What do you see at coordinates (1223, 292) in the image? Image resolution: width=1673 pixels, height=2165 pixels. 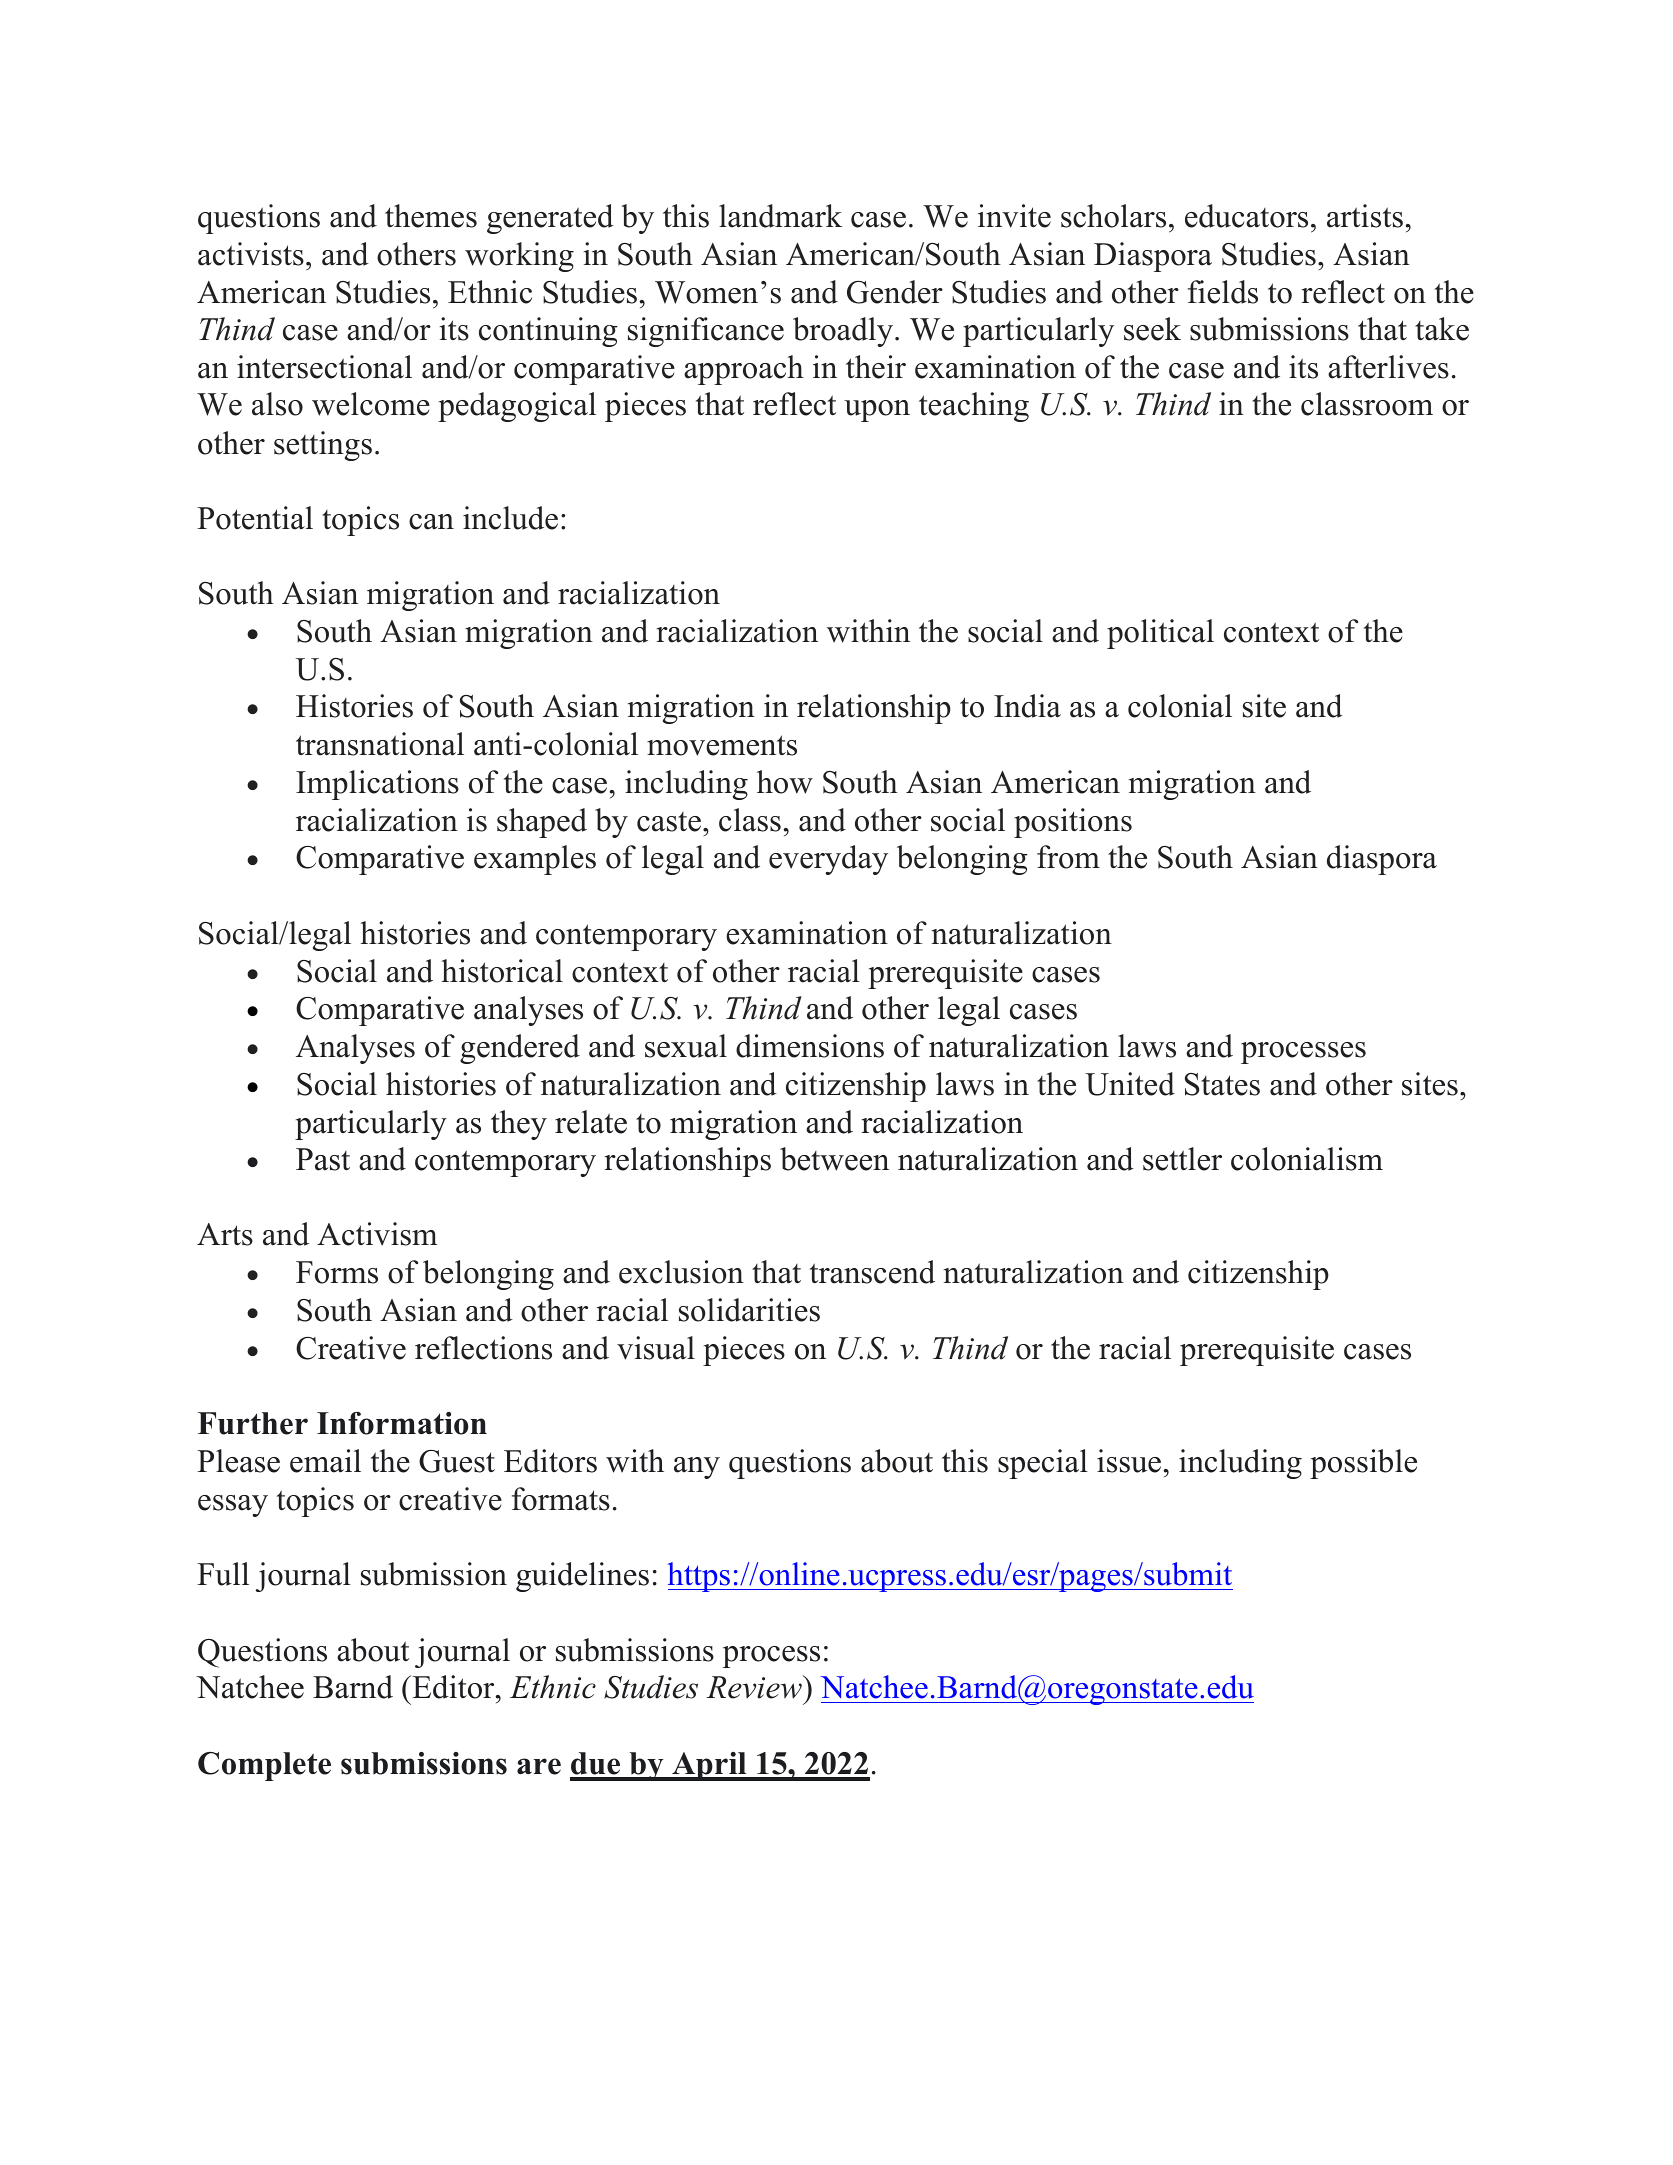 I see `fields` at bounding box center [1223, 292].
